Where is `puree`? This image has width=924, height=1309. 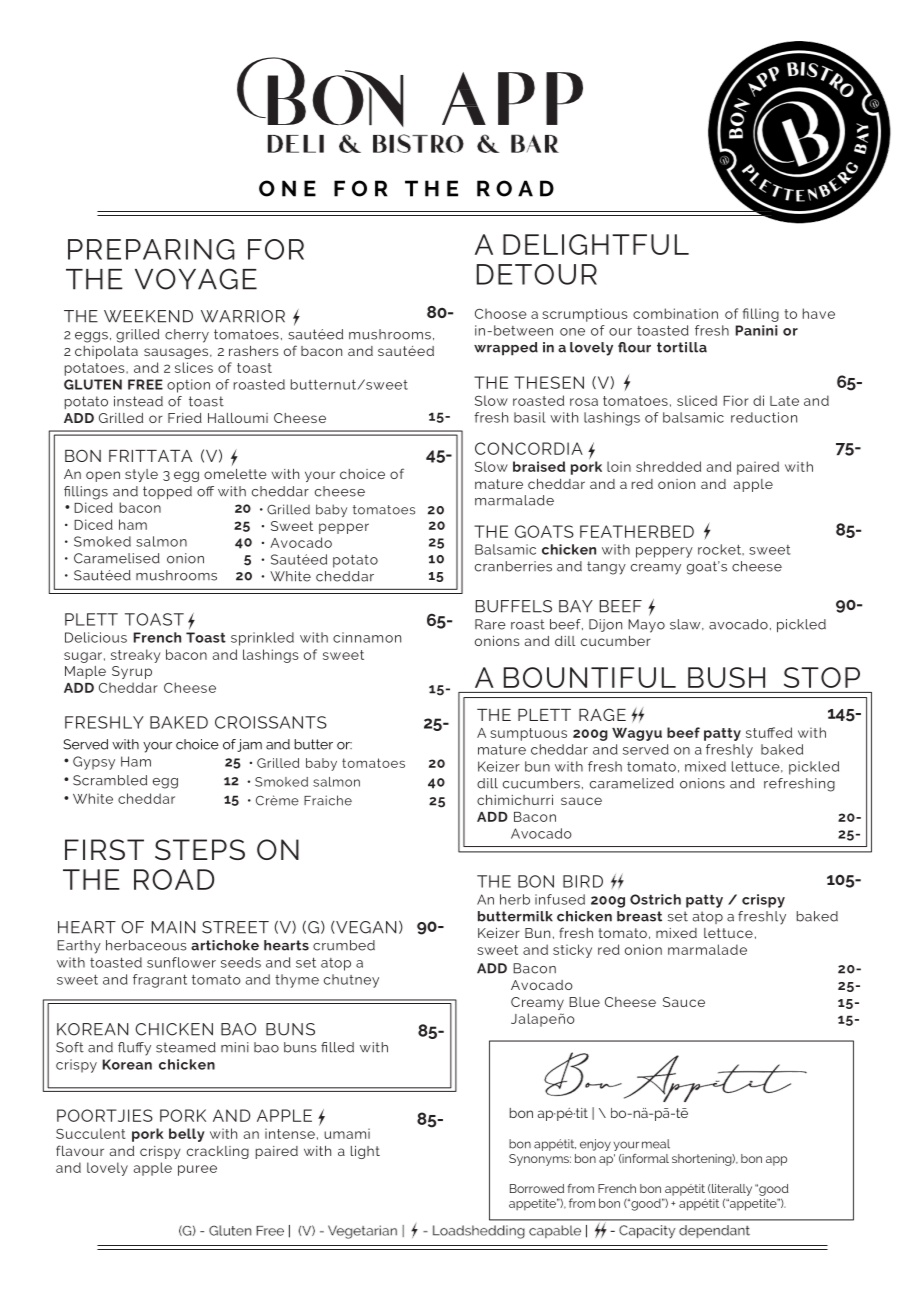 puree is located at coordinates (197, 1170).
